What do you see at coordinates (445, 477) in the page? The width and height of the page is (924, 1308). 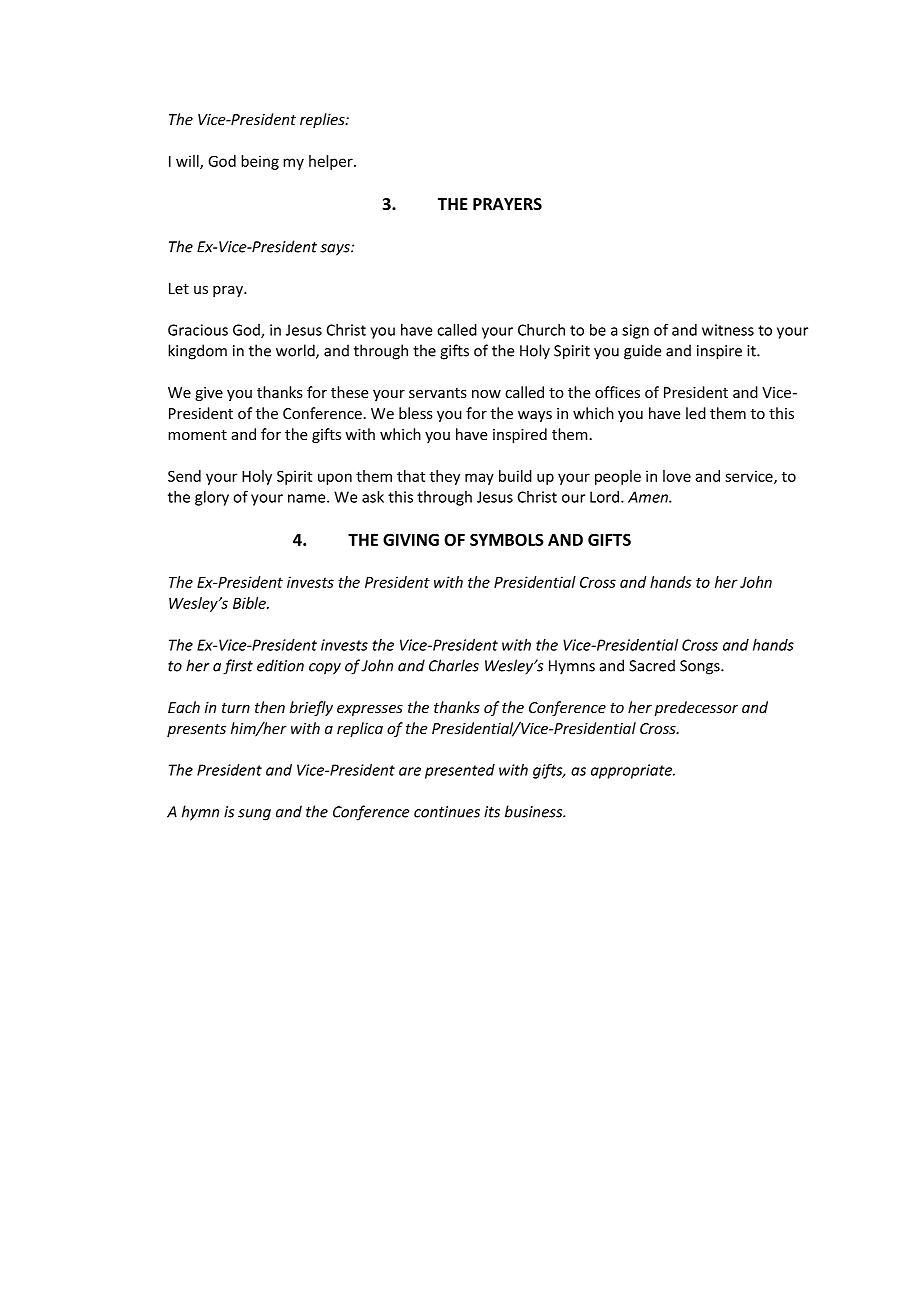 I see `they` at bounding box center [445, 477].
